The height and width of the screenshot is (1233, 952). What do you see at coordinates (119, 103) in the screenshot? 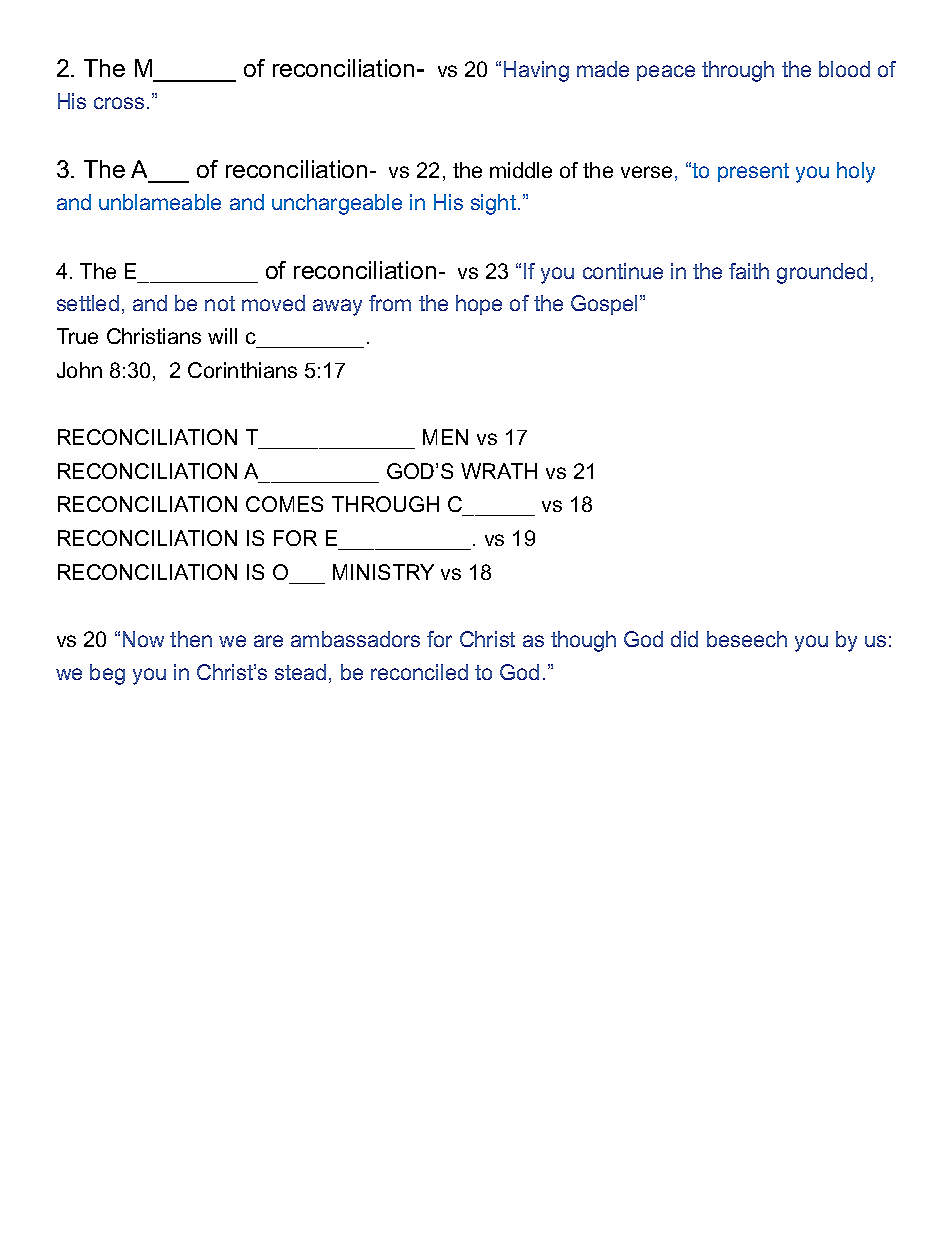
I see `cross` at bounding box center [119, 103].
